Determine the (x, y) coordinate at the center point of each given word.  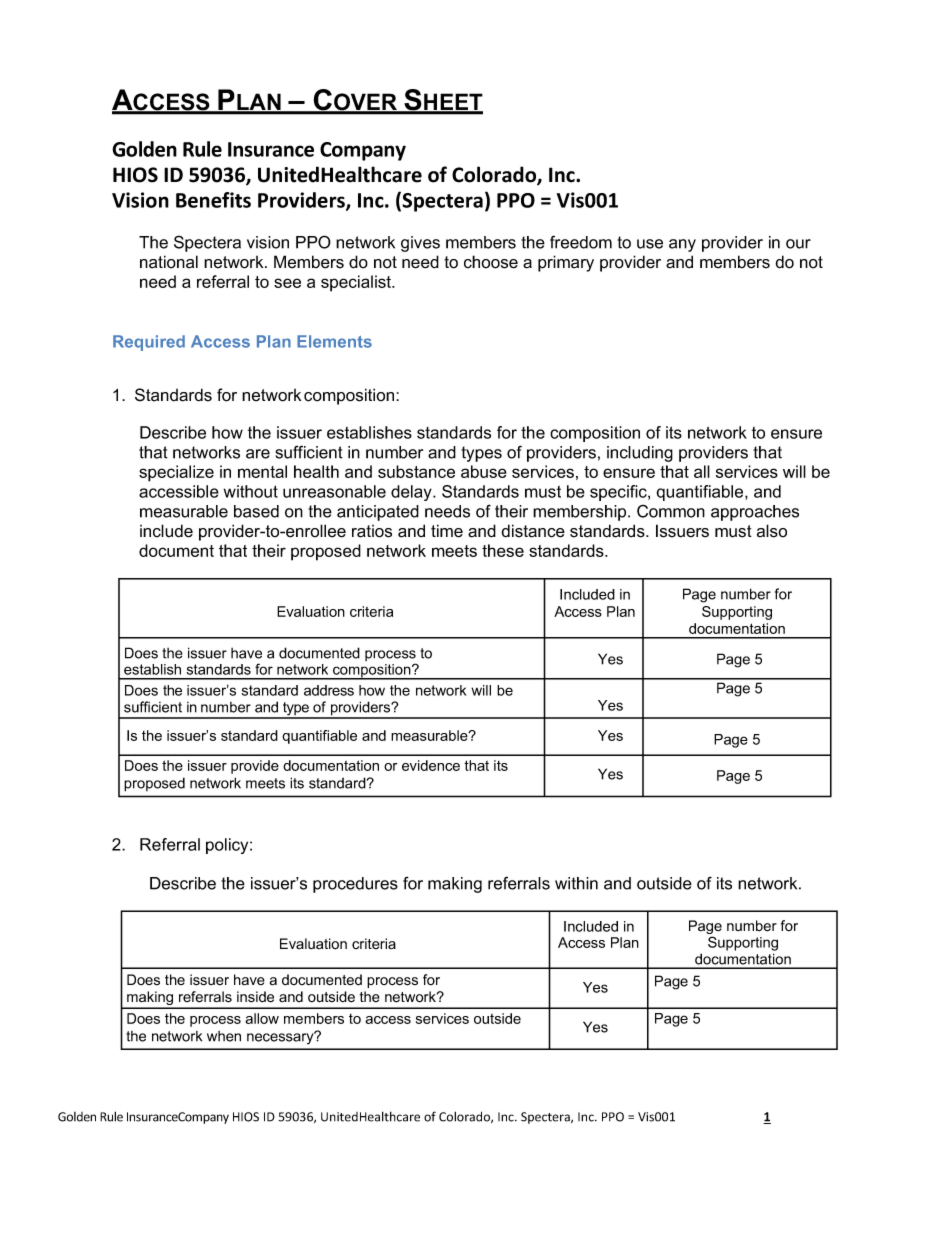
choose (491, 262)
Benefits (213, 200)
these (503, 550)
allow (262, 1018)
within (576, 883)
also (772, 531)
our (798, 244)
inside (255, 997)
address (329, 690)
